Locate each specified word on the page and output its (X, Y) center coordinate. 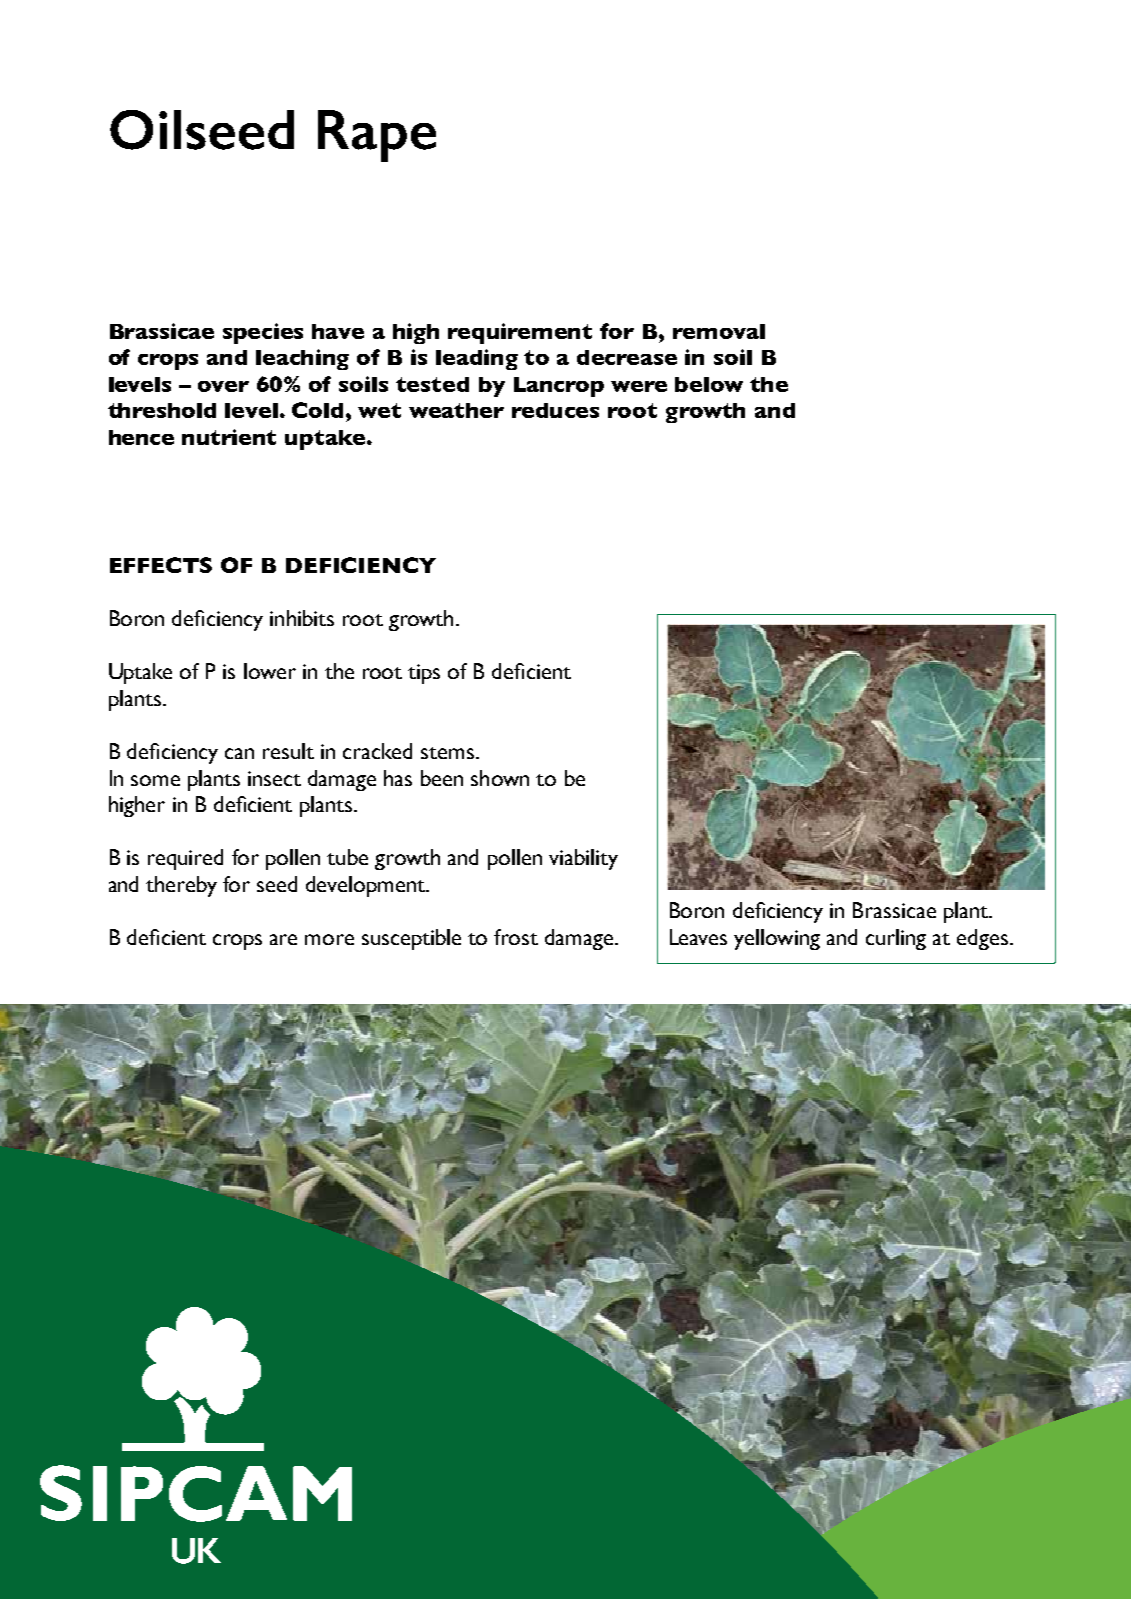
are (283, 939)
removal (719, 331)
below (709, 384)
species (263, 333)
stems (447, 753)
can (239, 753)
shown (500, 778)
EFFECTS (161, 565)
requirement (520, 333)
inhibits (302, 618)
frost (516, 937)
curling (896, 939)
